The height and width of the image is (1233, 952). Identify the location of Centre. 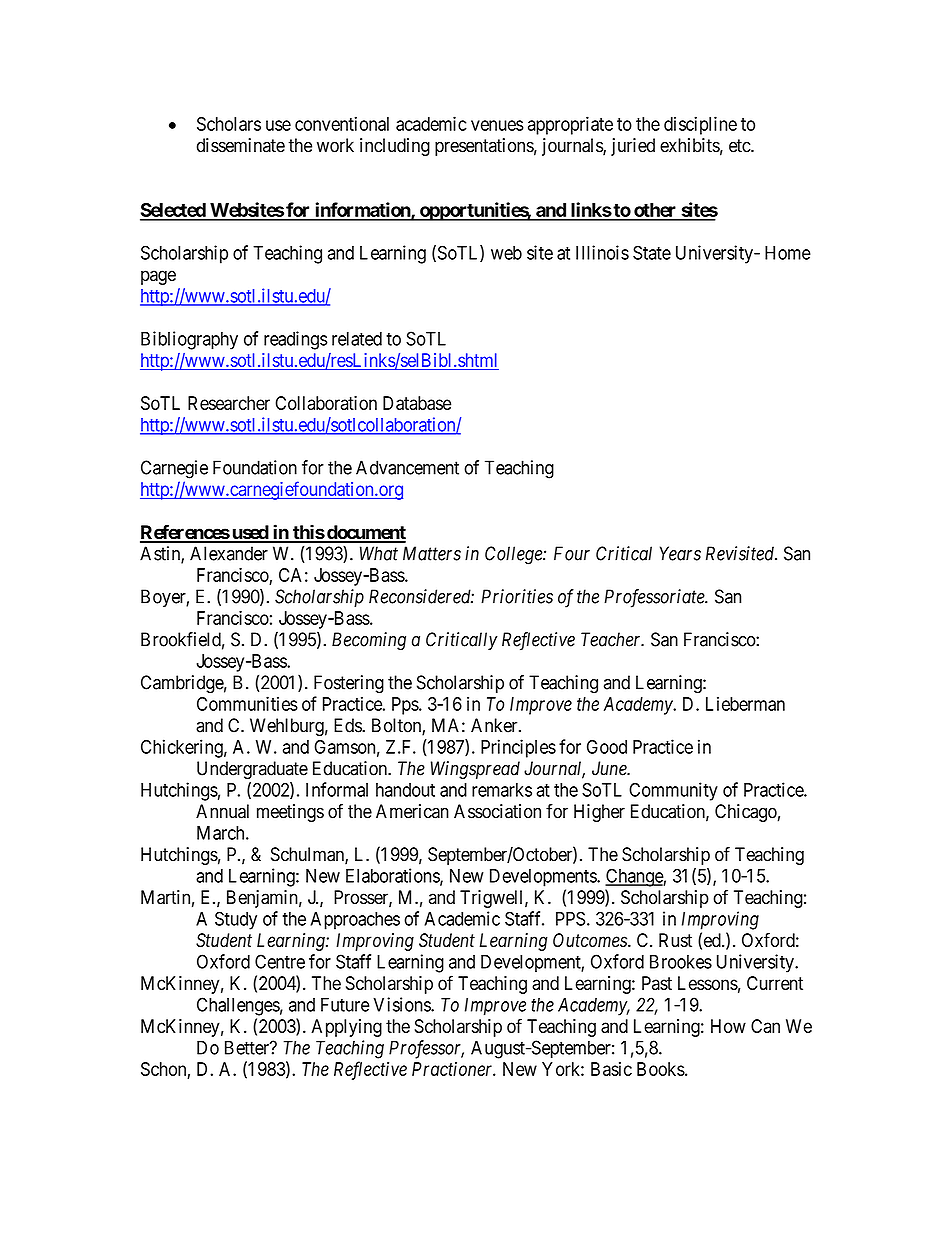
(280, 961).
